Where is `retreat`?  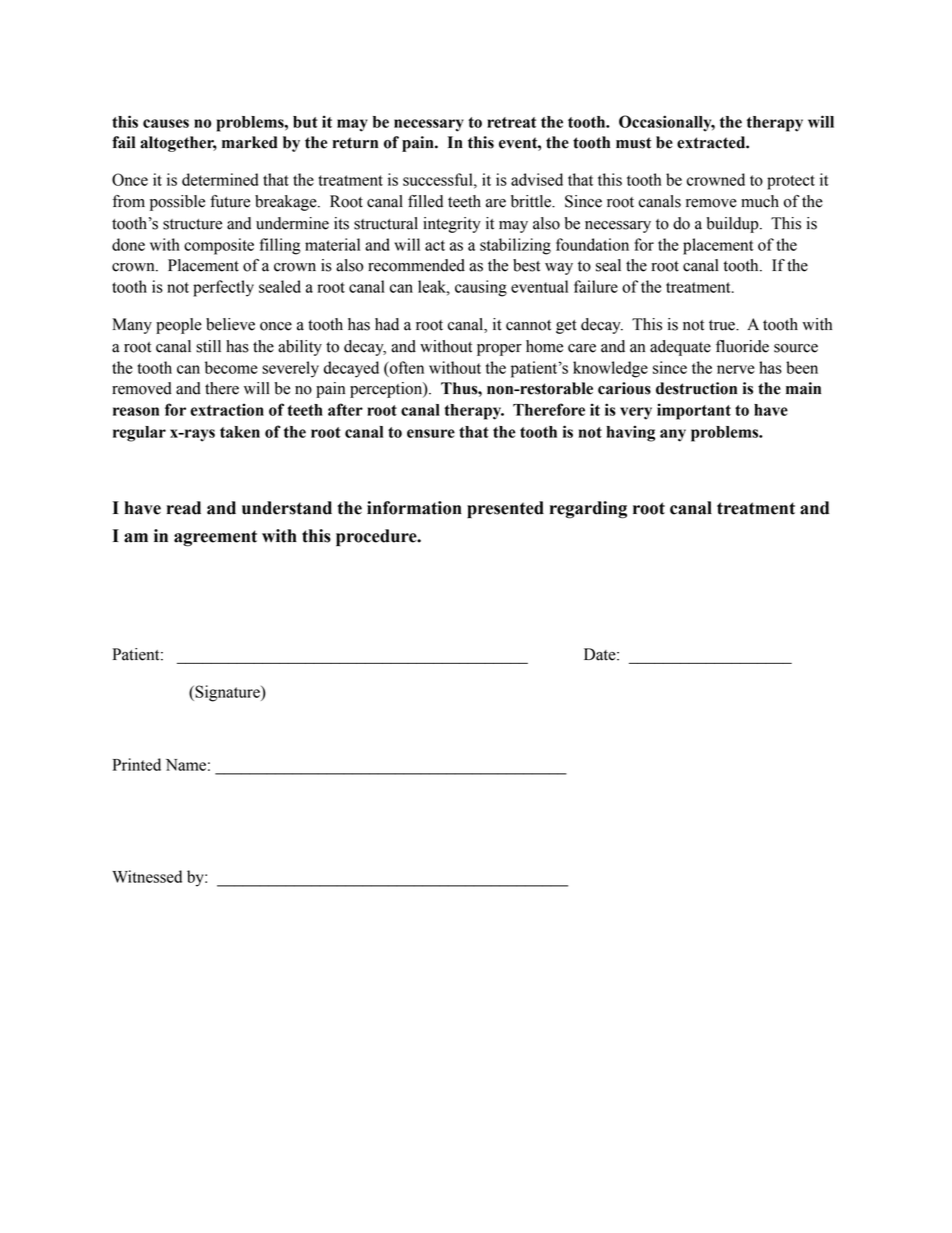 retreat is located at coordinates (511, 122).
